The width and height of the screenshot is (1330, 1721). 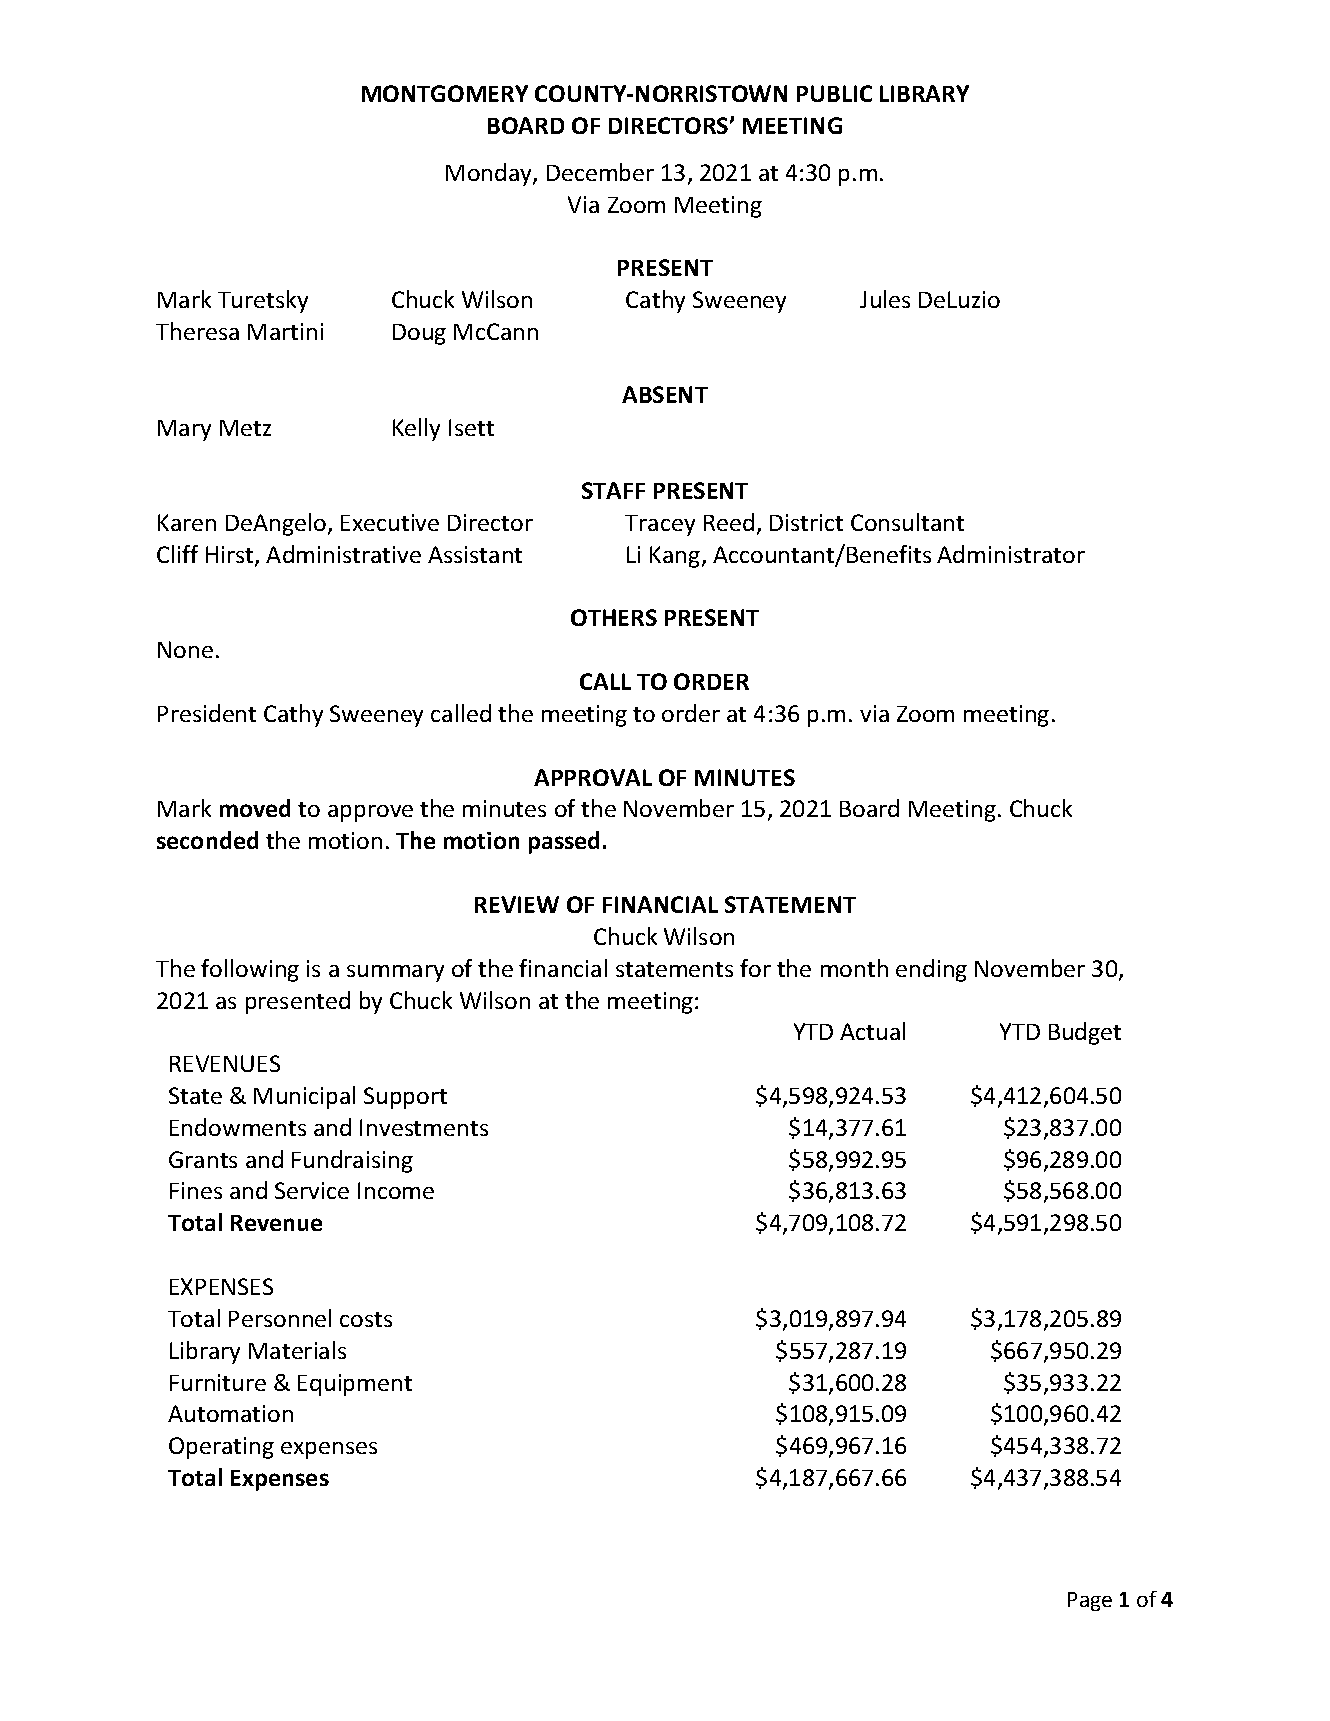 I want to click on Page, so click(x=1090, y=1601).
